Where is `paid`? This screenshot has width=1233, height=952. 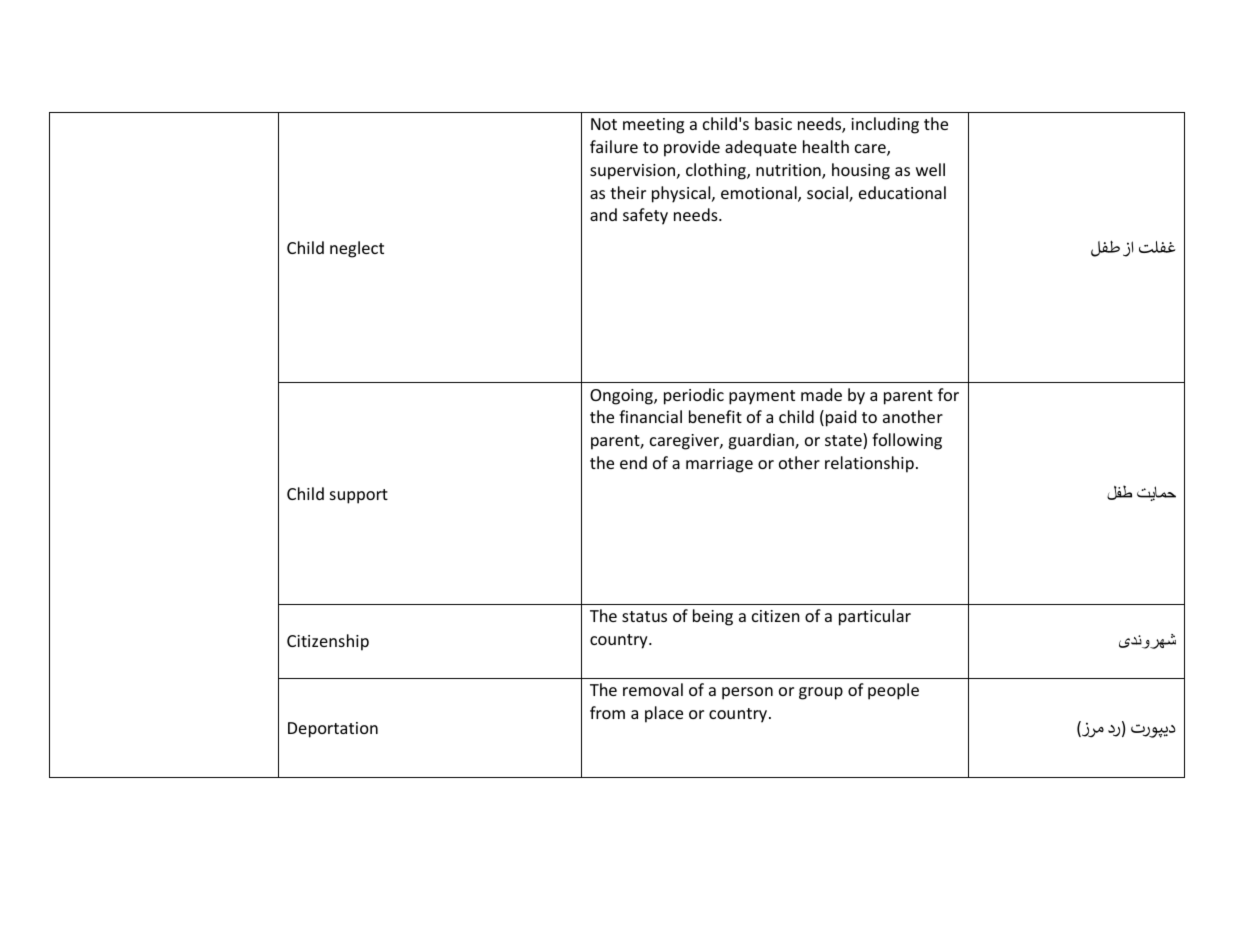 paid is located at coordinates (841, 418).
